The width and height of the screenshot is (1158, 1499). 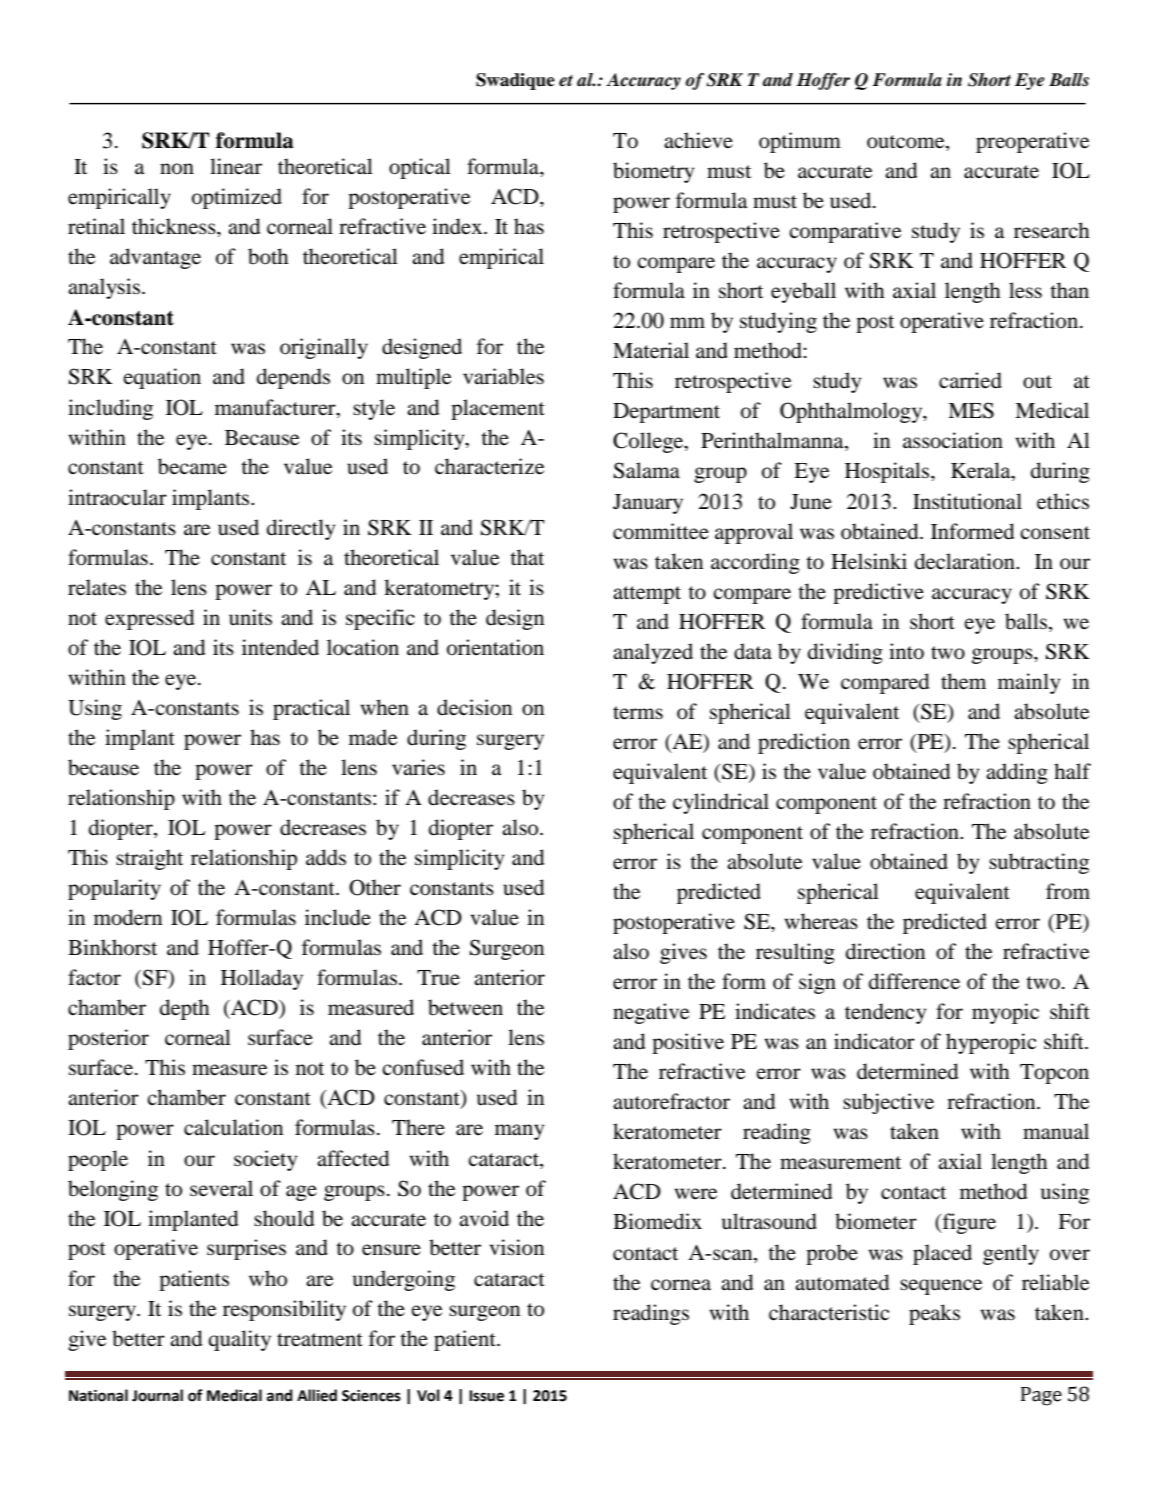 What do you see at coordinates (1039, 863) in the screenshot?
I see `subtracting` at bounding box center [1039, 863].
